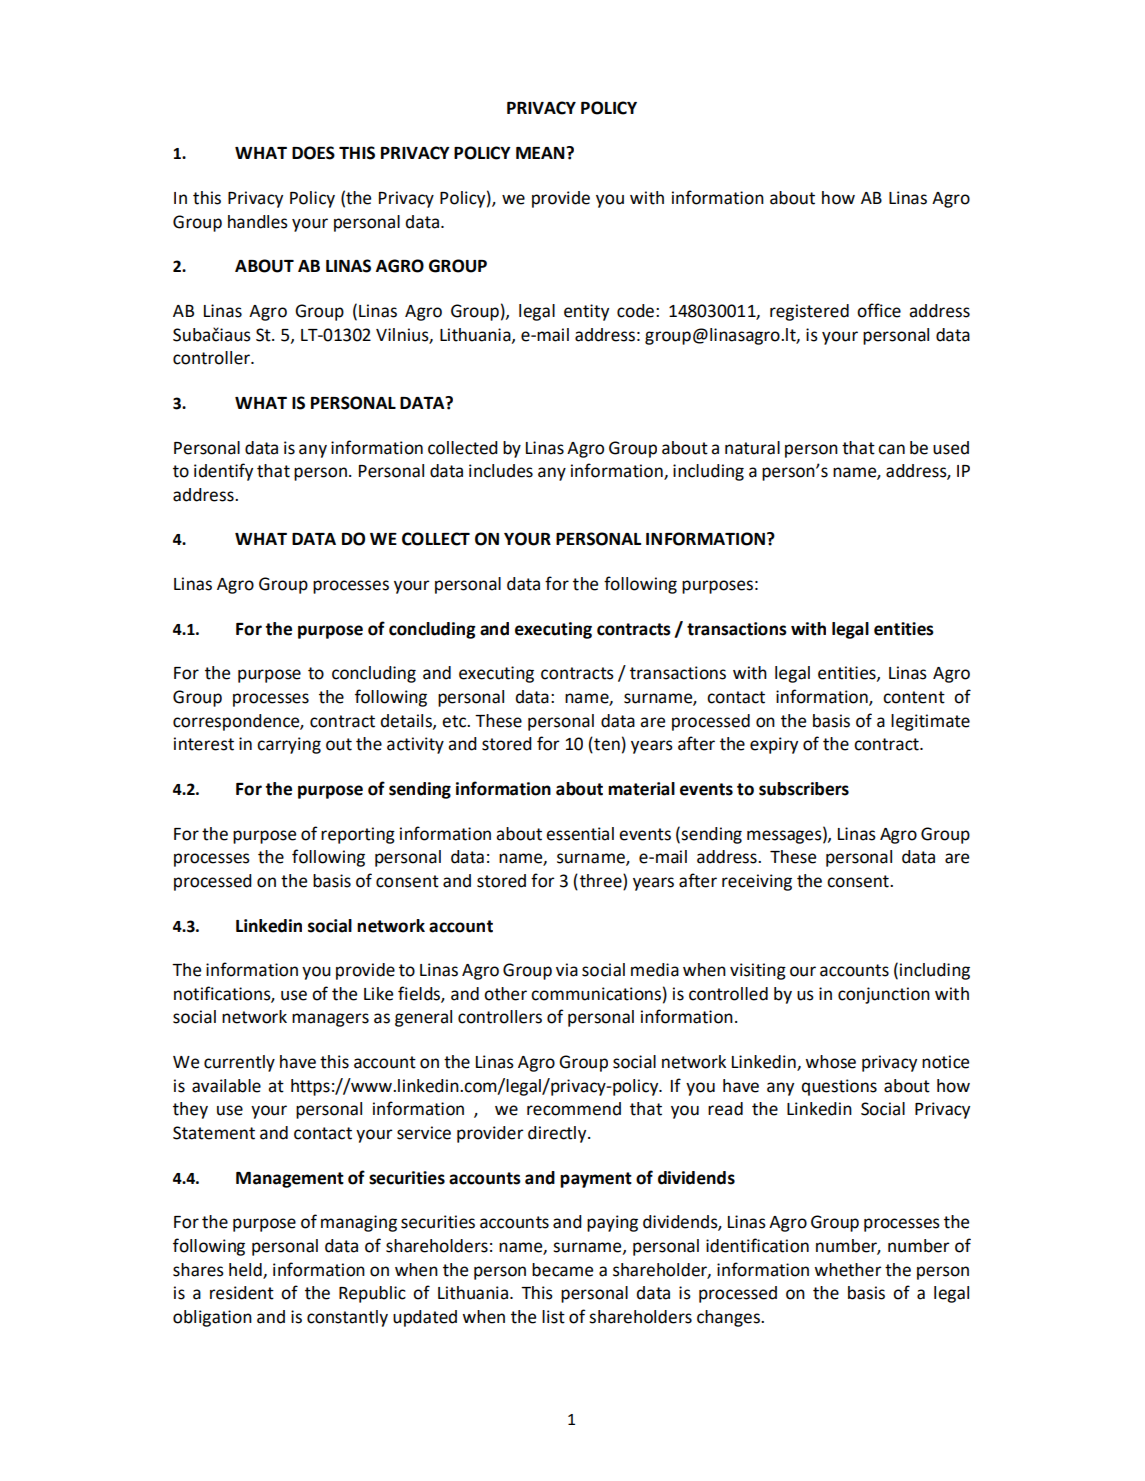 This document has height=1481, width=1145. I want to click on handles, so click(258, 222).
